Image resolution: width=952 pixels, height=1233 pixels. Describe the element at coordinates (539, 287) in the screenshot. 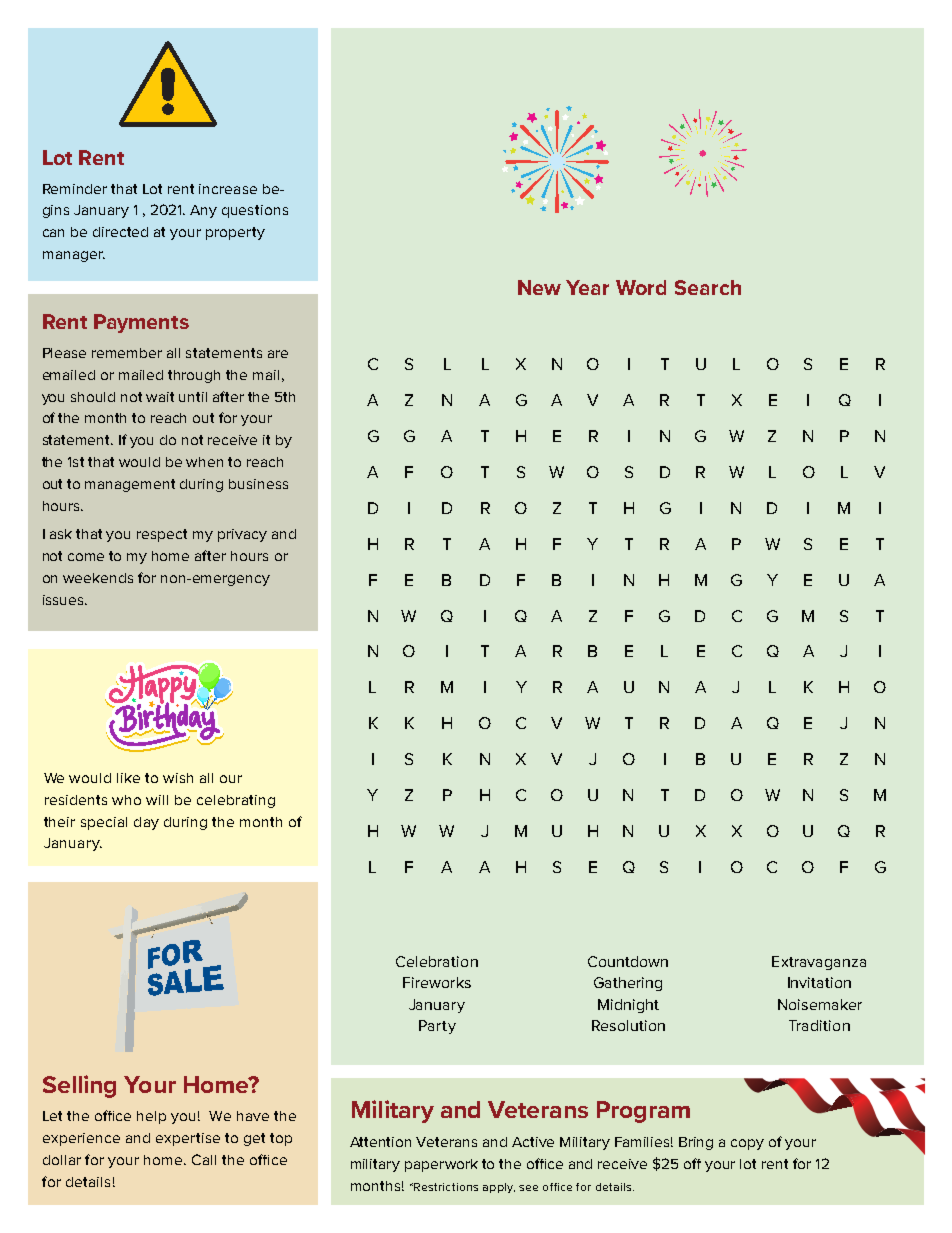

I see `New` at that location.
